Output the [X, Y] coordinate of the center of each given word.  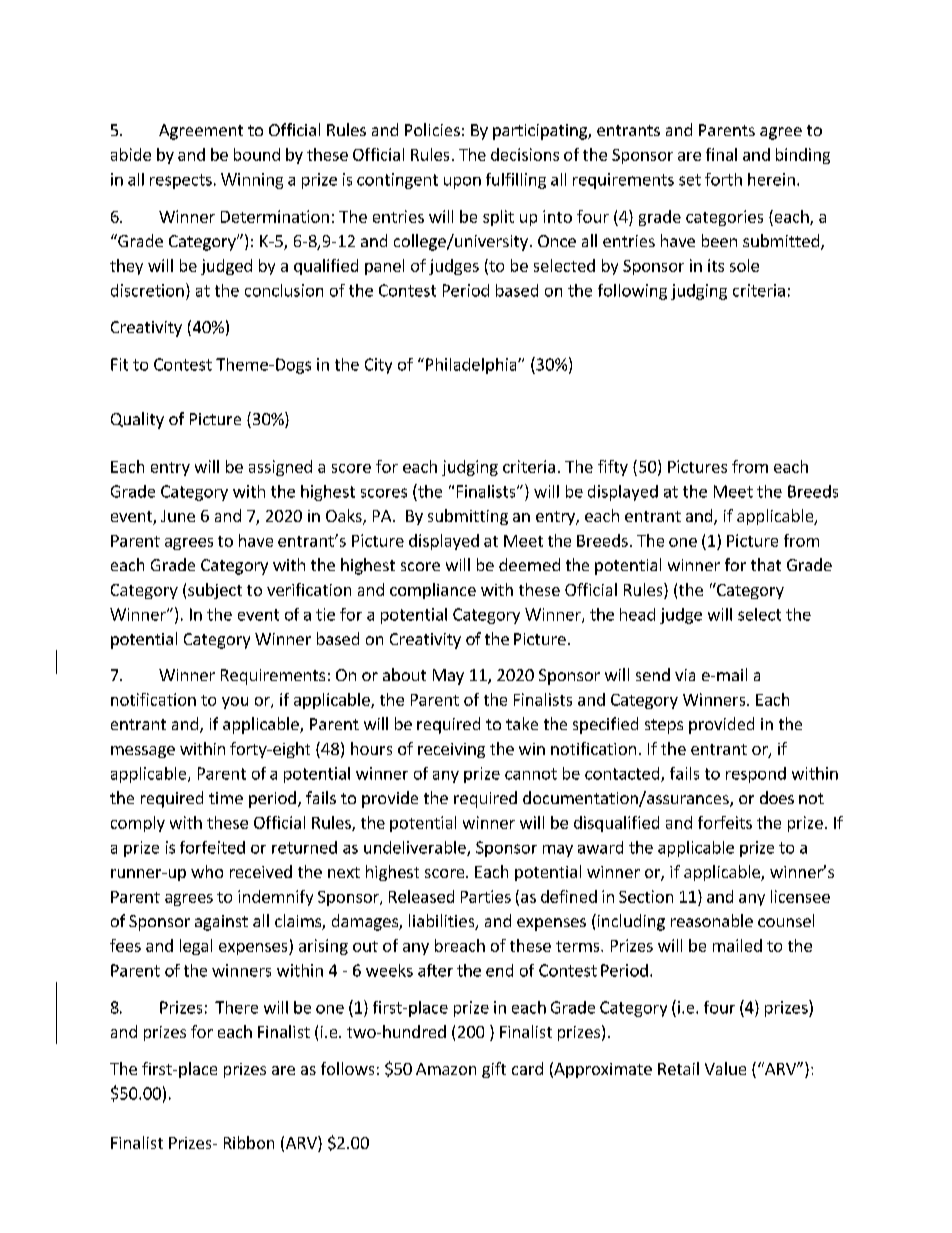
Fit [119, 364]
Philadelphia [472, 366]
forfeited [212, 847]
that [766, 564]
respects [181, 181]
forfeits [725, 822]
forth [723, 179]
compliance [433, 591]
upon [462, 183]
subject [215, 591]
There [236, 1007]
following [632, 292]
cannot [531, 774]
